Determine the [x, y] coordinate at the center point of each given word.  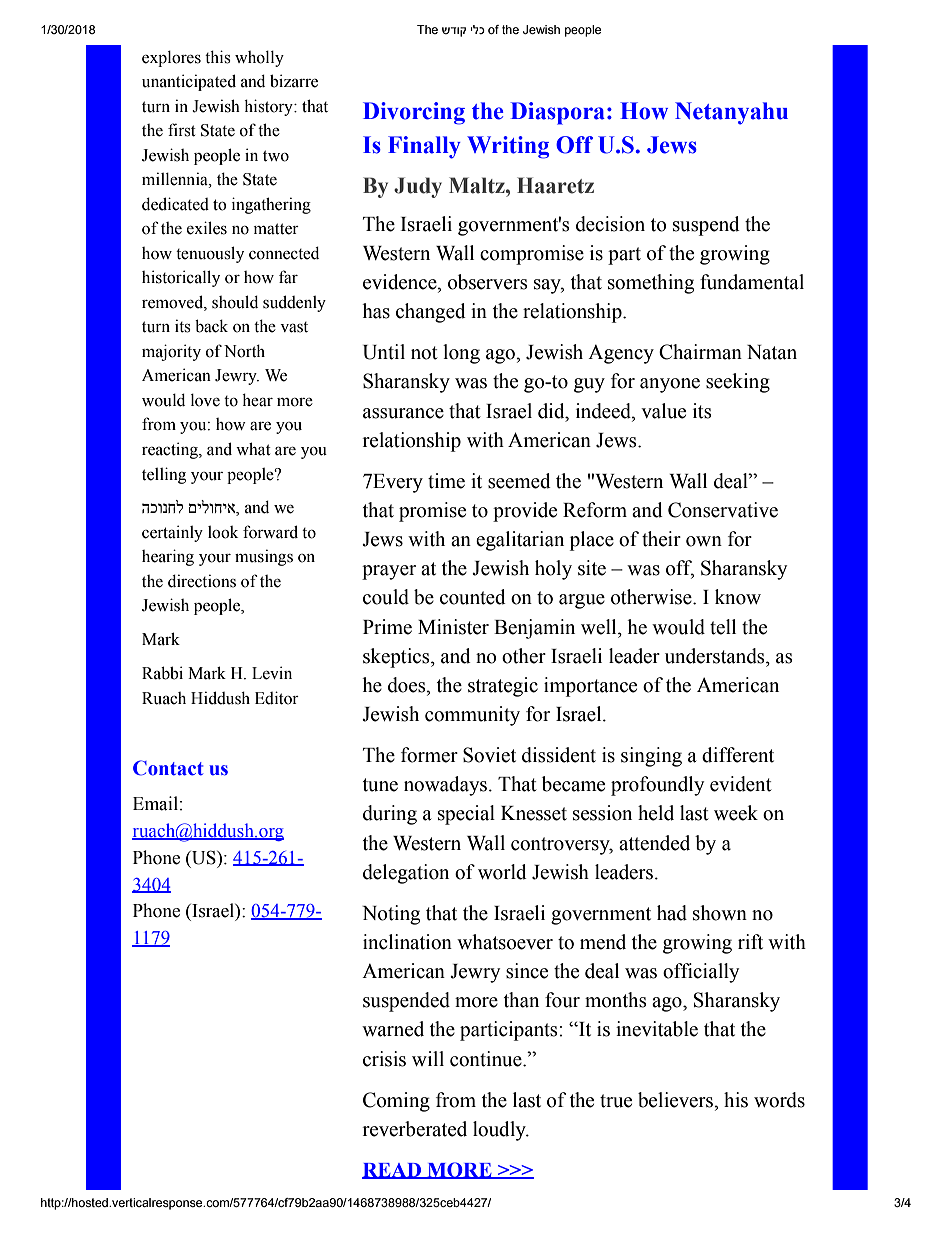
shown [720, 913]
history [269, 107]
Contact [168, 768]
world [502, 872]
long [461, 354]
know [738, 597]
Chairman [700, 352]
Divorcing [414, 113]
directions [202, 581]
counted [473, 597]
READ [393, 1171]
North [244, 351]
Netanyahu [731, 113]
